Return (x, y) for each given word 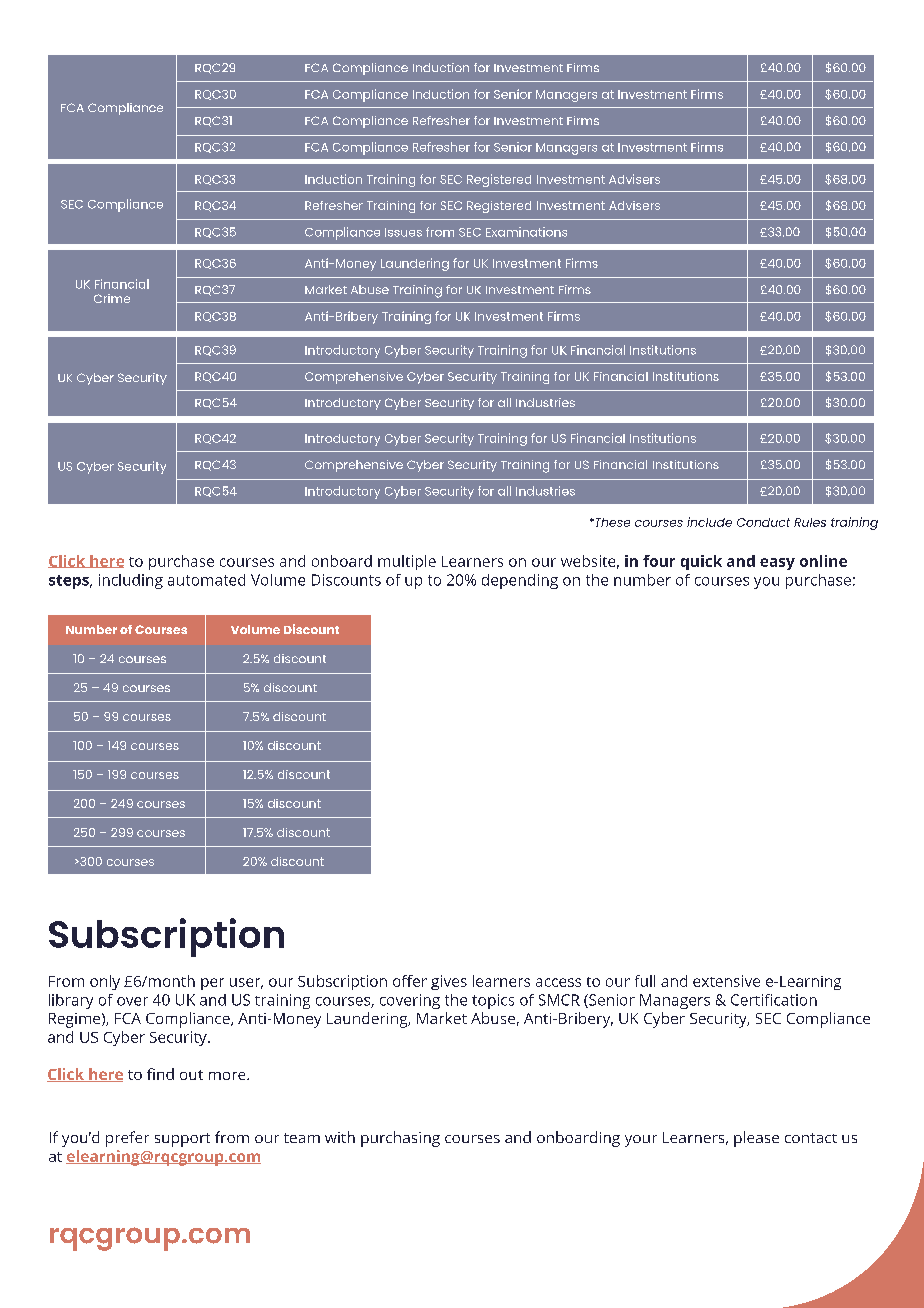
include (709, 522)
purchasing (400, 1139)
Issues (403, 232)
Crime (112, 298)
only (105, 982)
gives (449, 982)
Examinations (526, 232)
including (131, 581)
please (756, 1139)
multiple (407, 562)
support (182, 1140)
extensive (726, 981)
